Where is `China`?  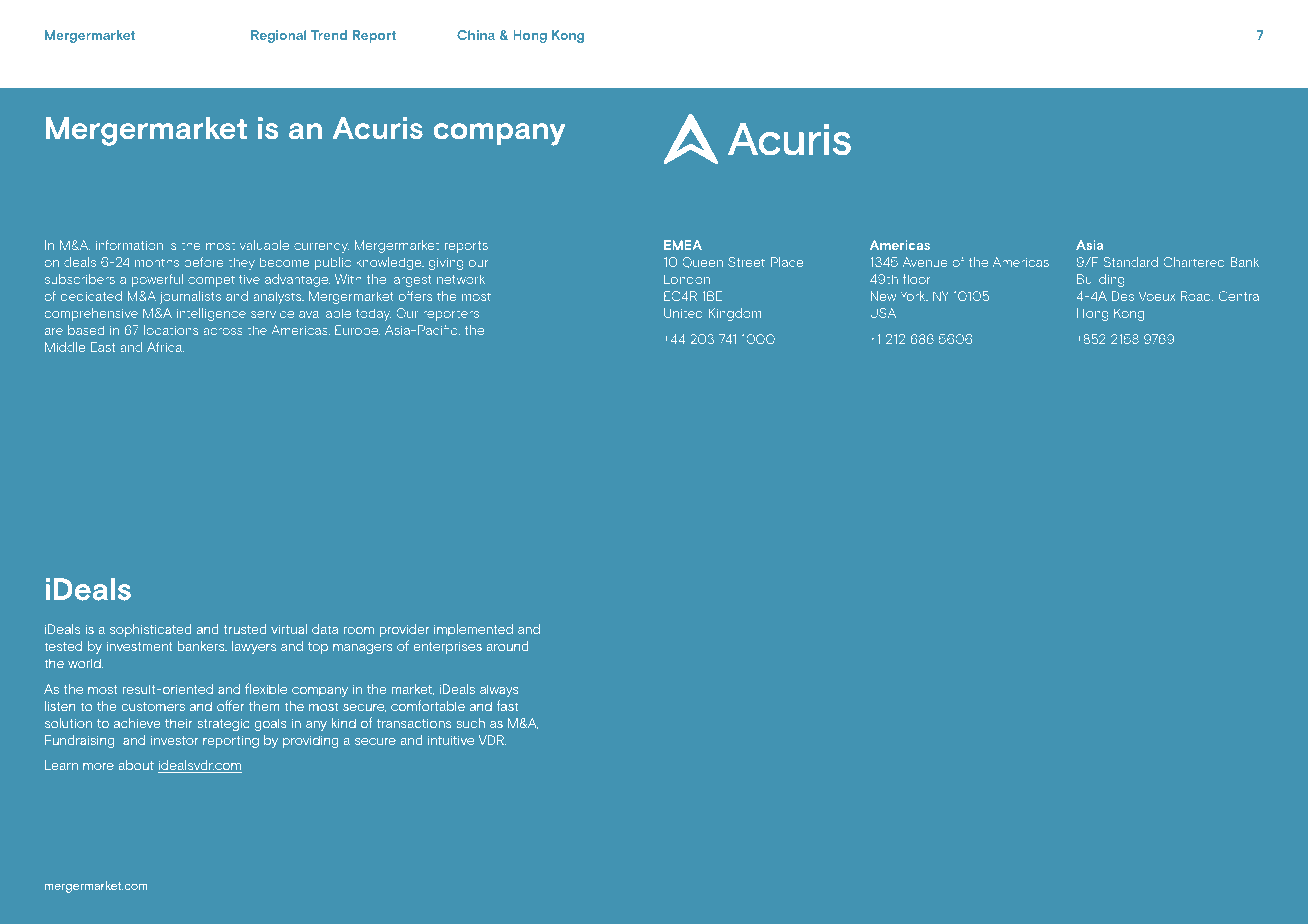 China is located at coordinates (476, 35).
